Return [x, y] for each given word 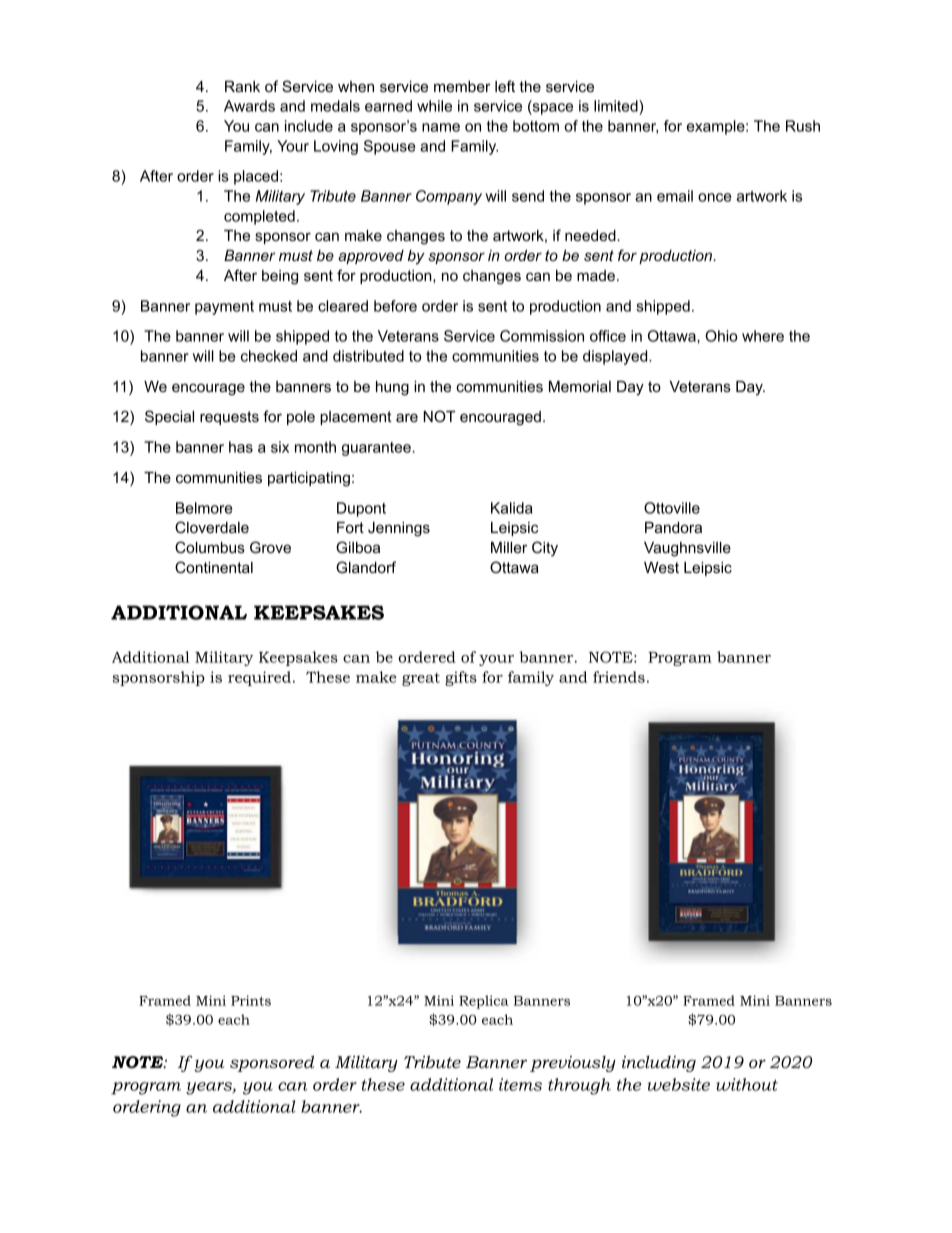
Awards [249, 106]
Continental [214, 567]
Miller [509, 547]
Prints [251, 1000]
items [520, 1084]
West [661, 567]
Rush [803, 126]
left [505, 86]
